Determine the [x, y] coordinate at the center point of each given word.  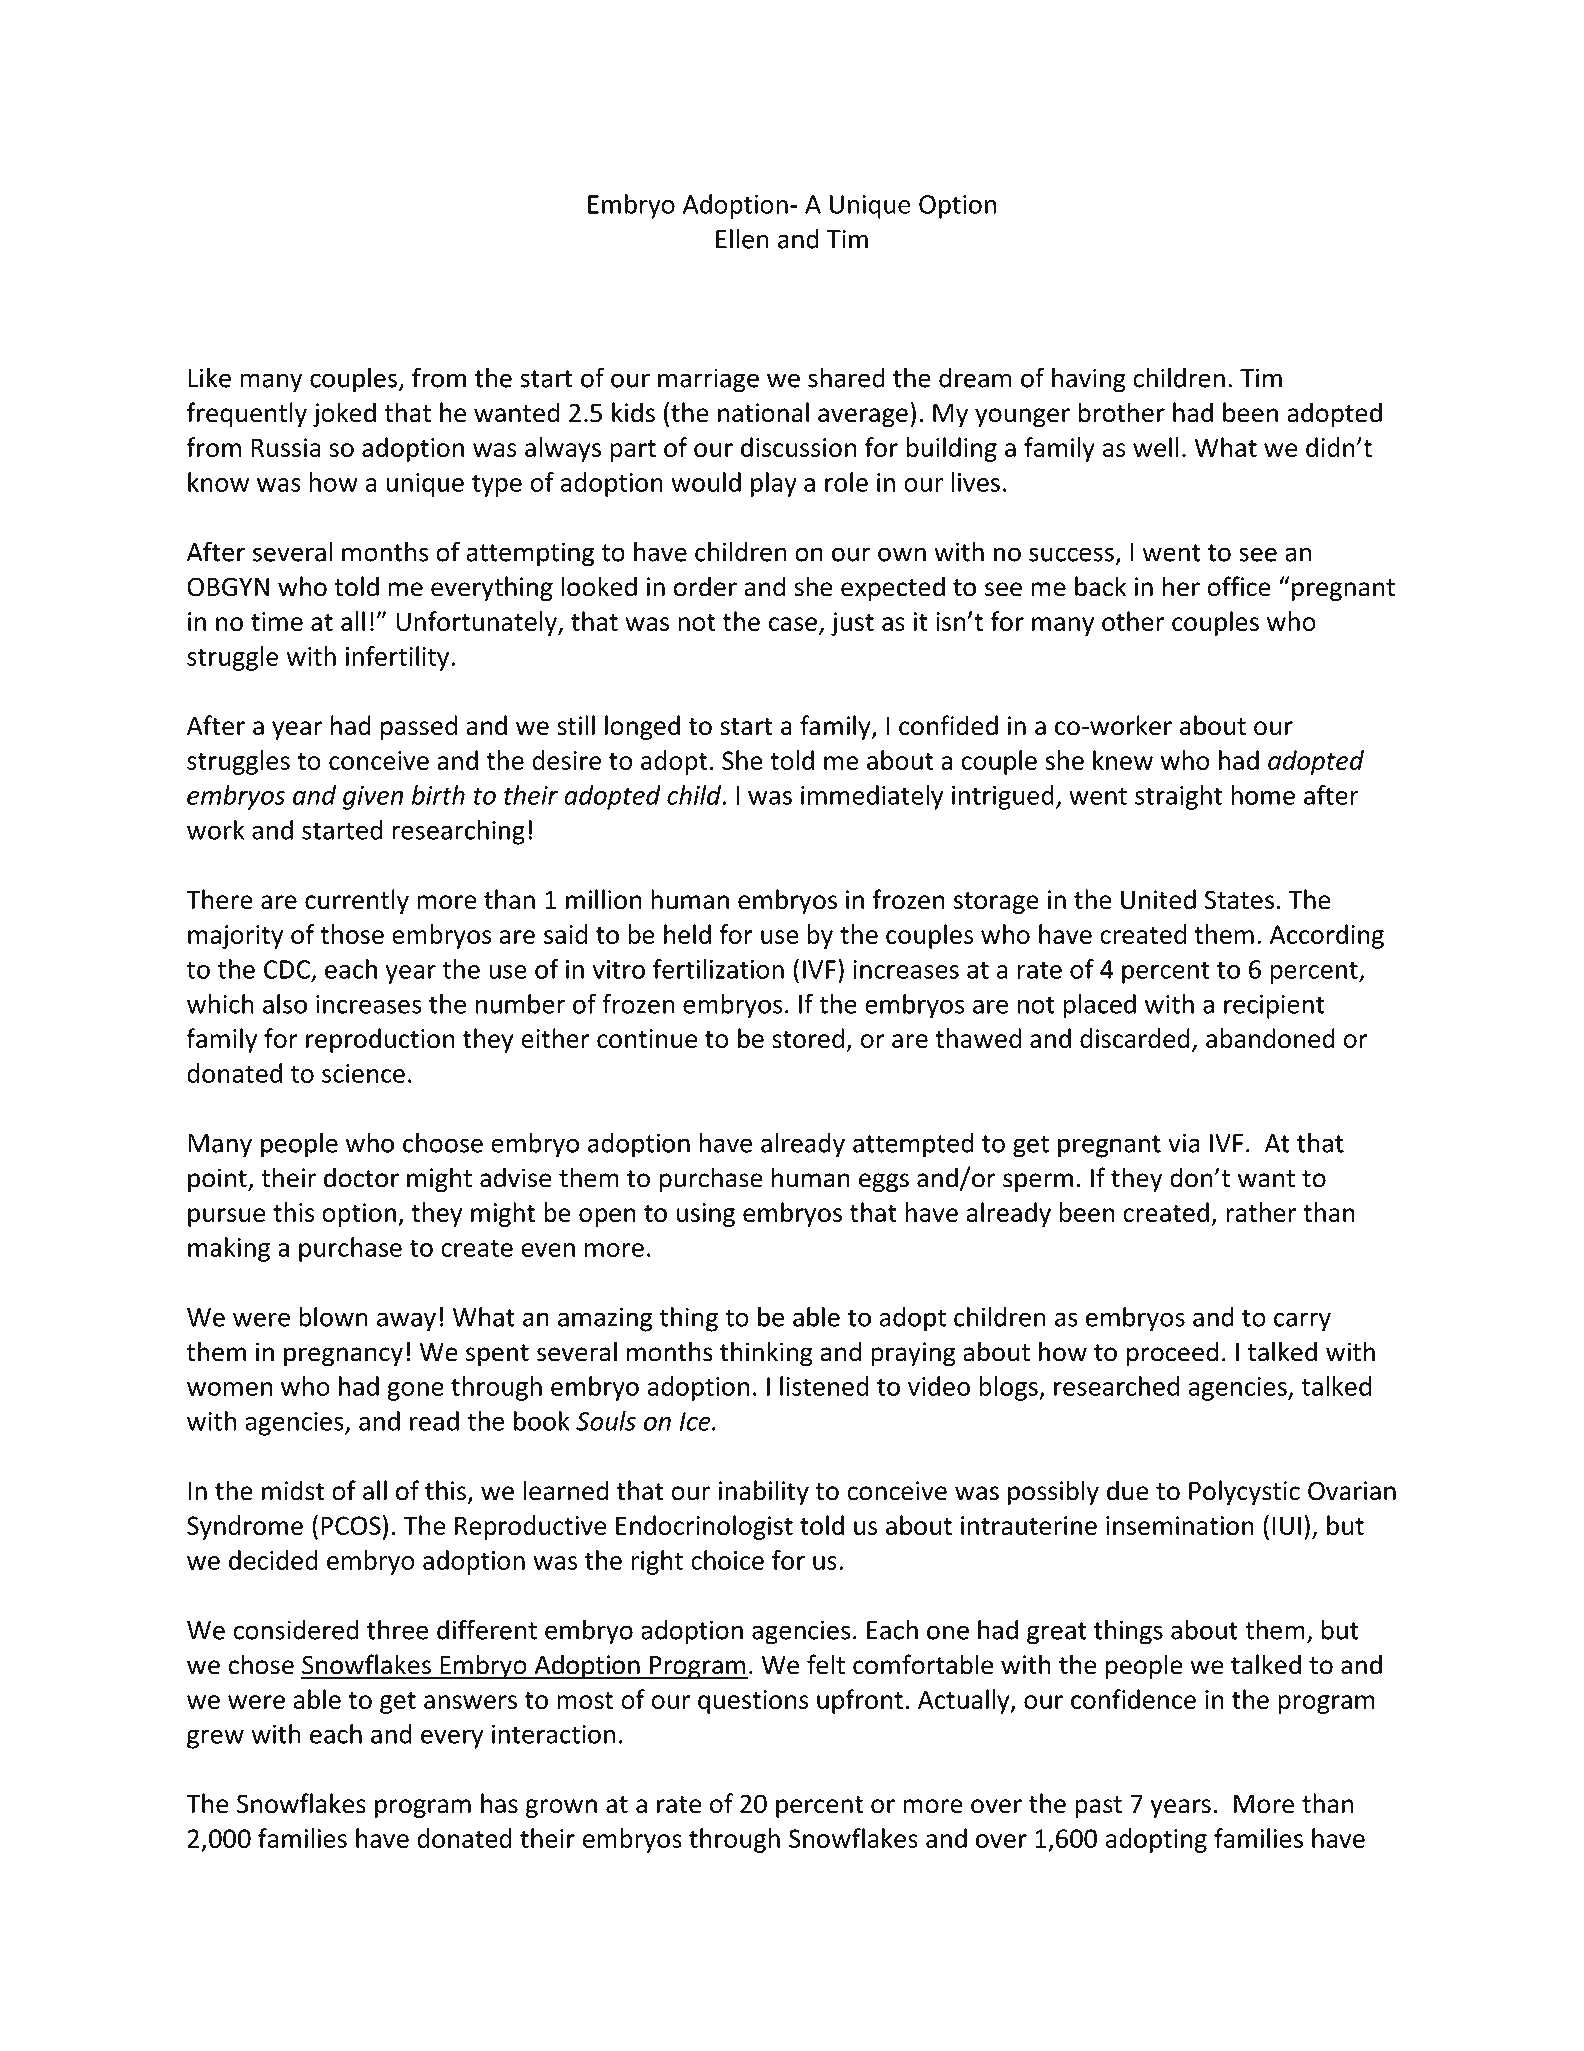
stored [808, 1038]
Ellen [742, 238]
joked [344, 414]
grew [215, 1739]
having [1089, 380]
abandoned [1270, 1038]
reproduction [380, 1040]
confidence [1133, 1699]
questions [753, 1702]
